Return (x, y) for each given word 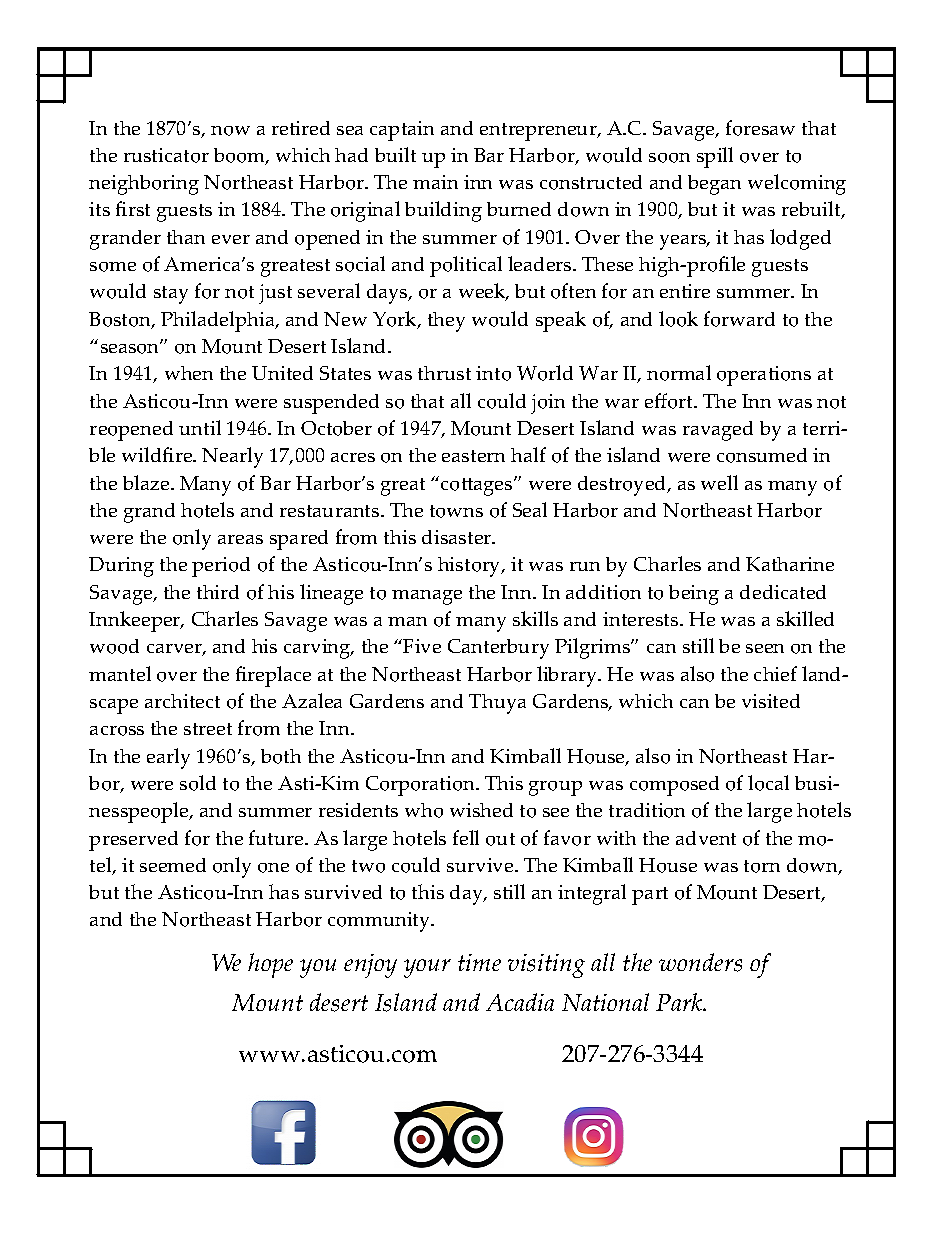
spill (715, 157)
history (470, 567)
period (221, 567)
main (435, 182)
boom (241, 156)
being (694, 595)
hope (270, 965)
